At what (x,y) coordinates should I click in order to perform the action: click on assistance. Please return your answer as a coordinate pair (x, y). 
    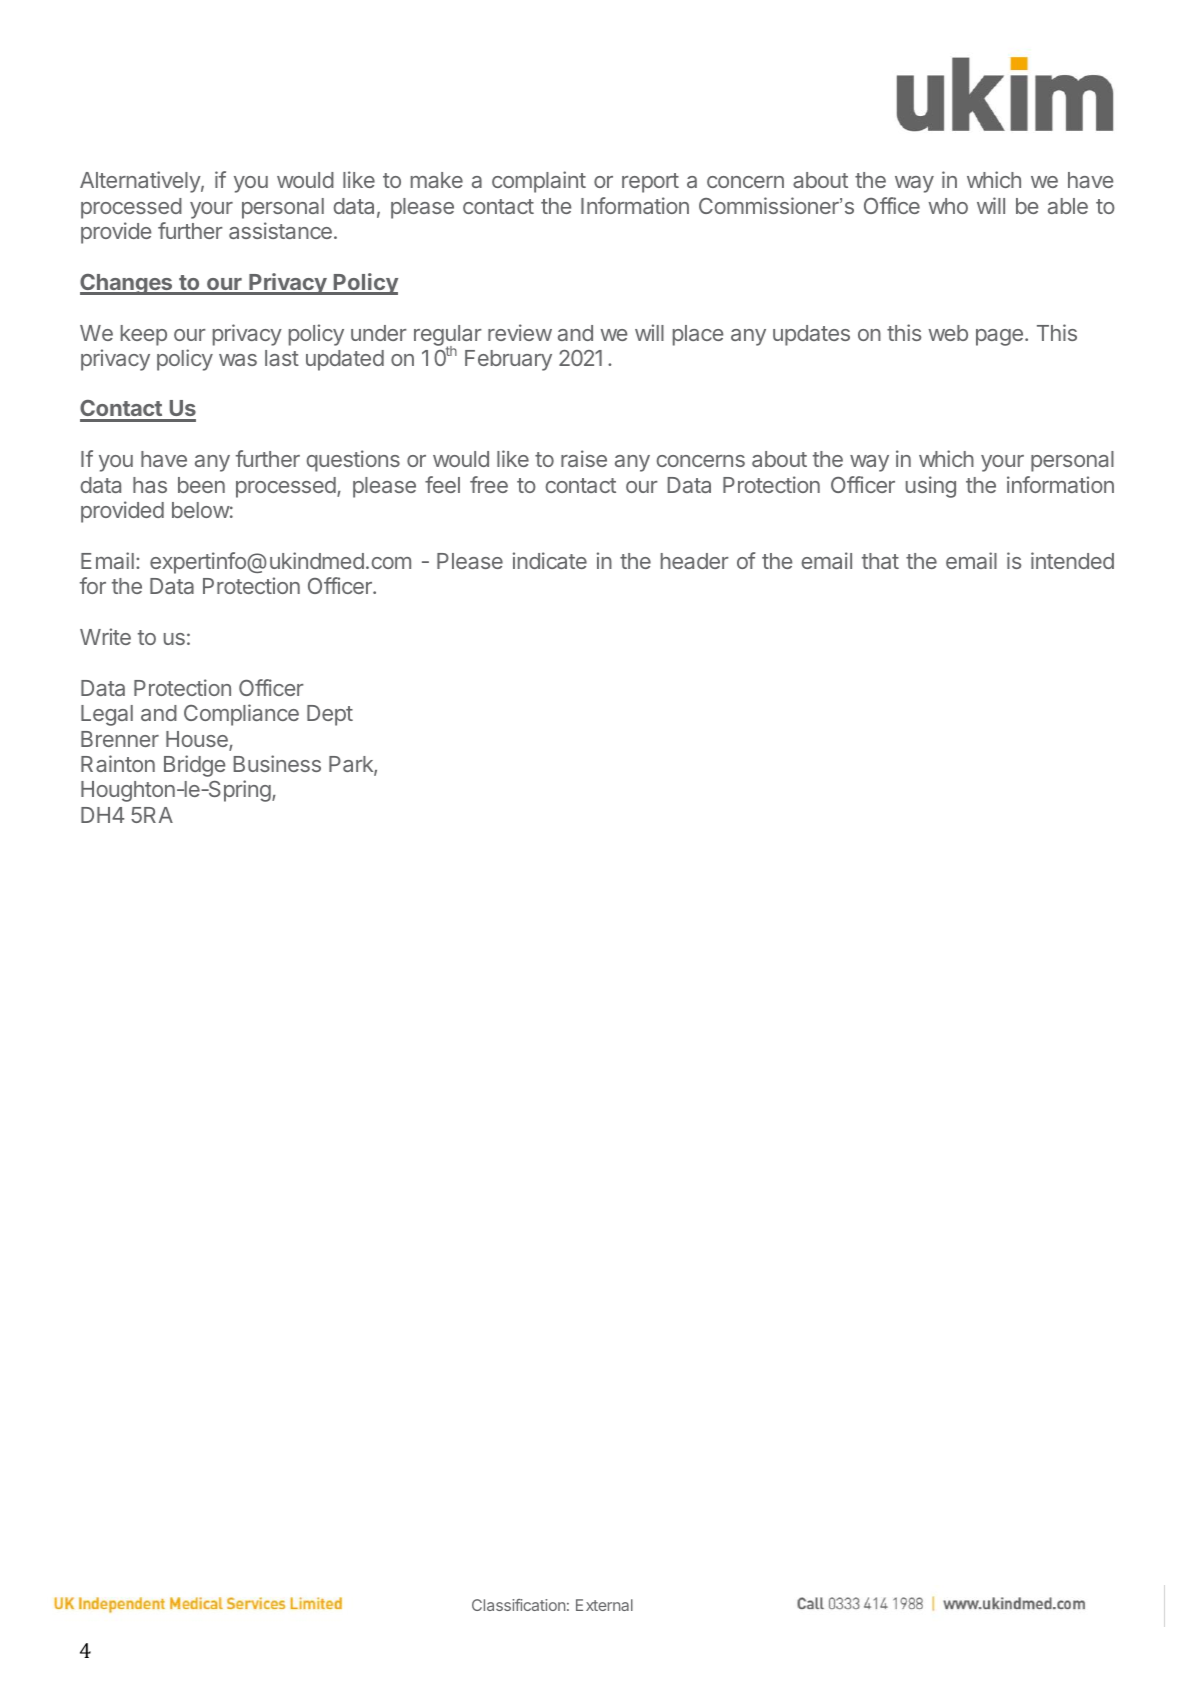
    Looking at the image, I should click on (280, 230).
